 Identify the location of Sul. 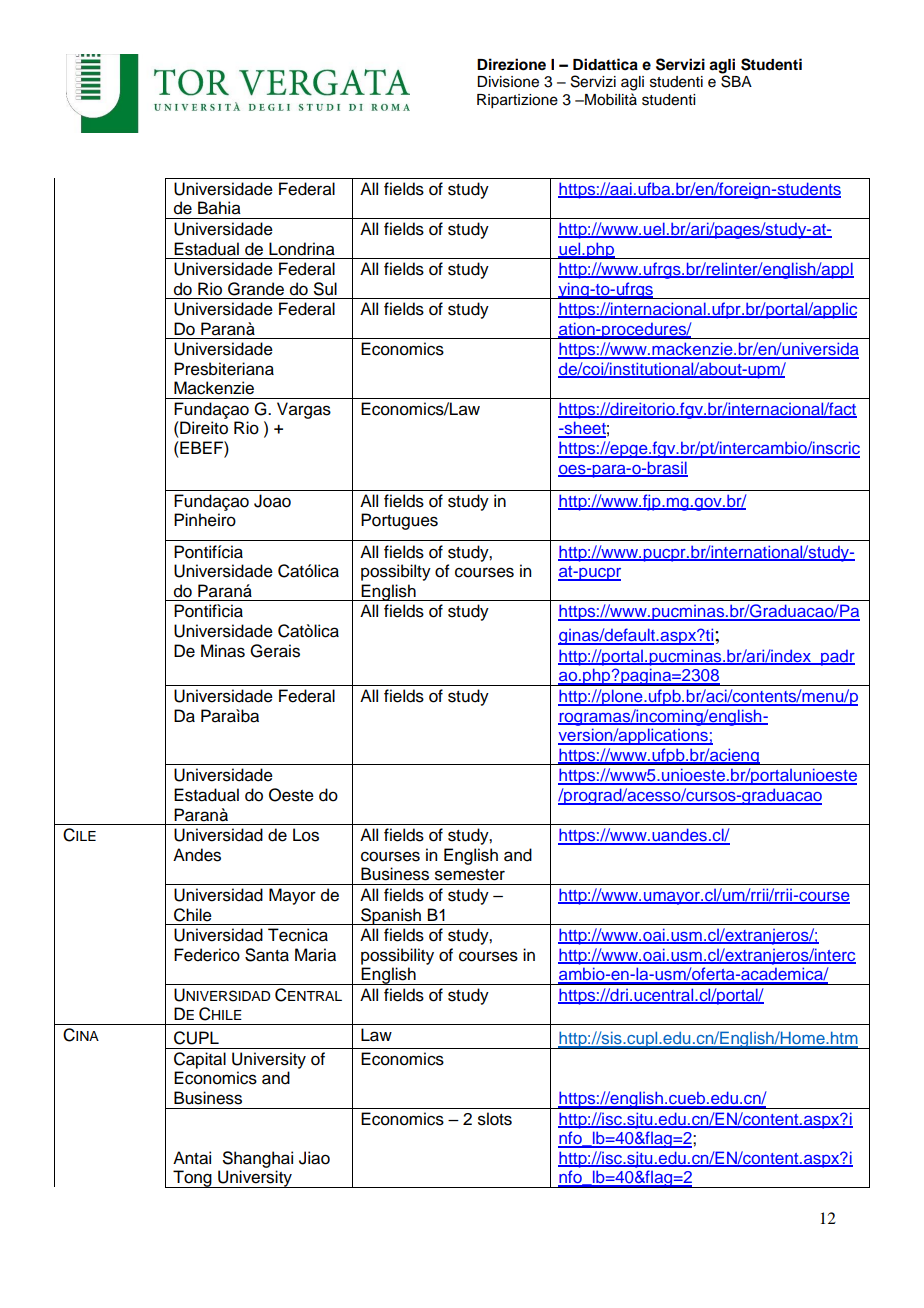
(325, 289).
